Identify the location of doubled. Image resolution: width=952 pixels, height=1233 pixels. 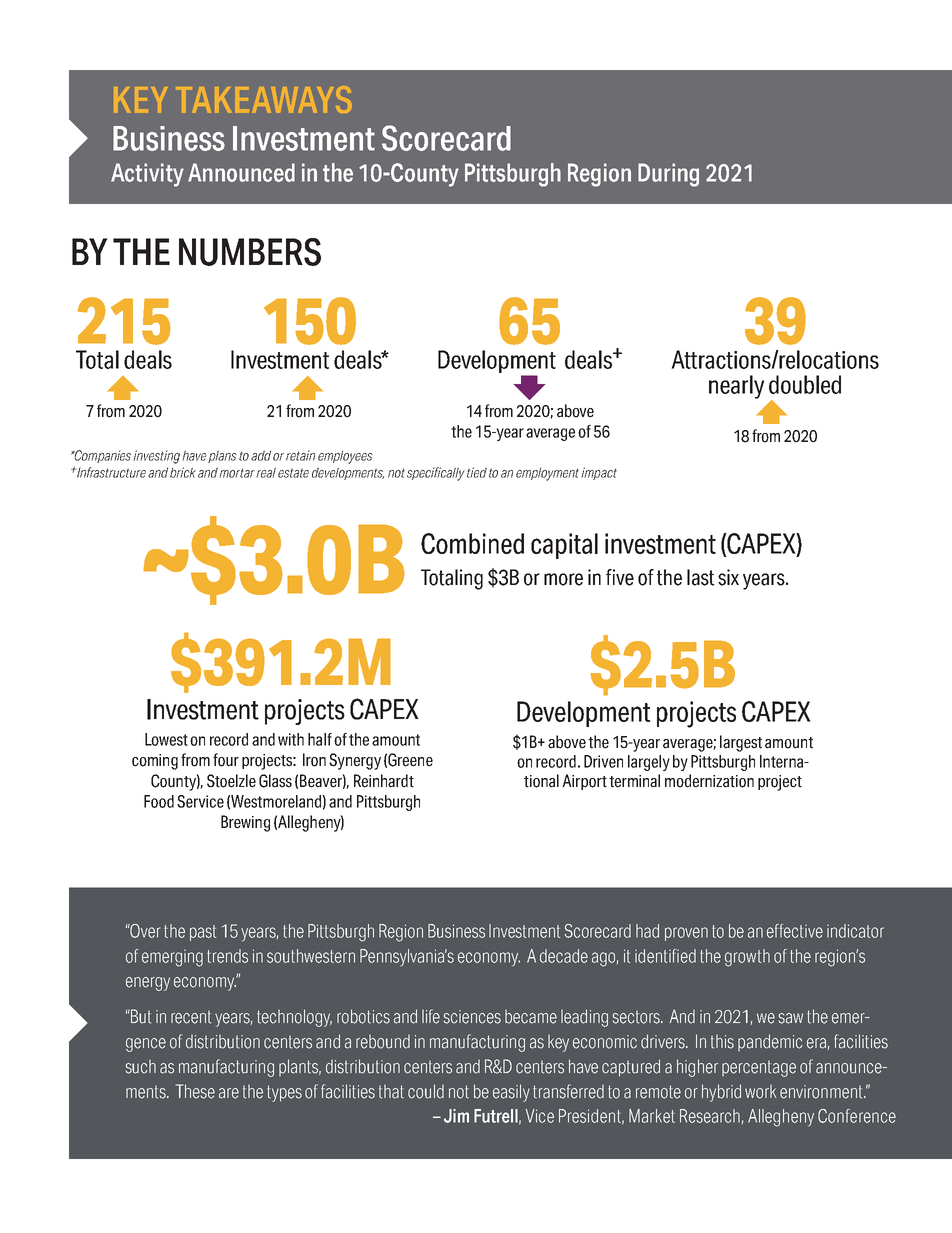
(805, 384).
